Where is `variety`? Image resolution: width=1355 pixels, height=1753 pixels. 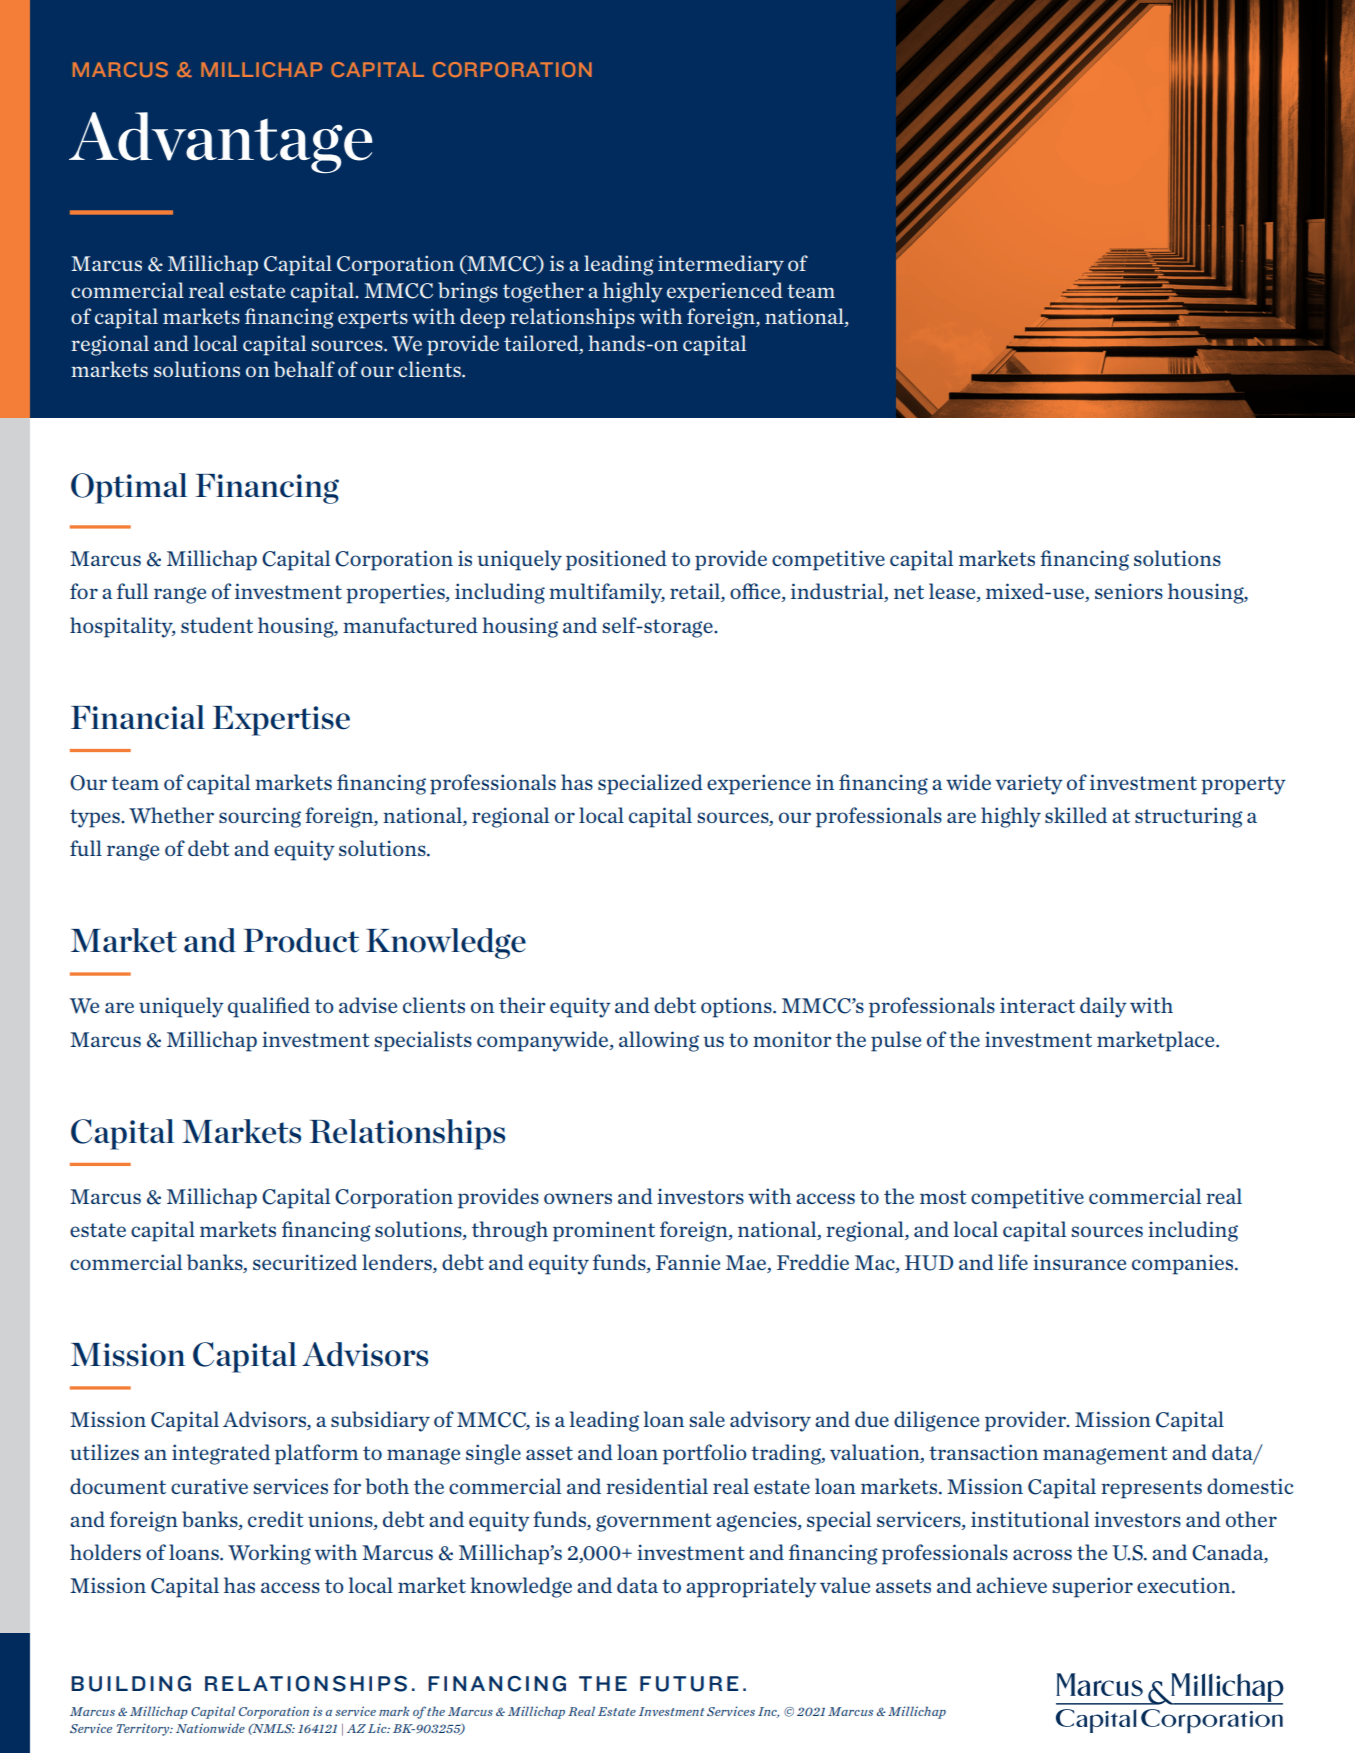
variety is located at coordinates (1029, 784).
